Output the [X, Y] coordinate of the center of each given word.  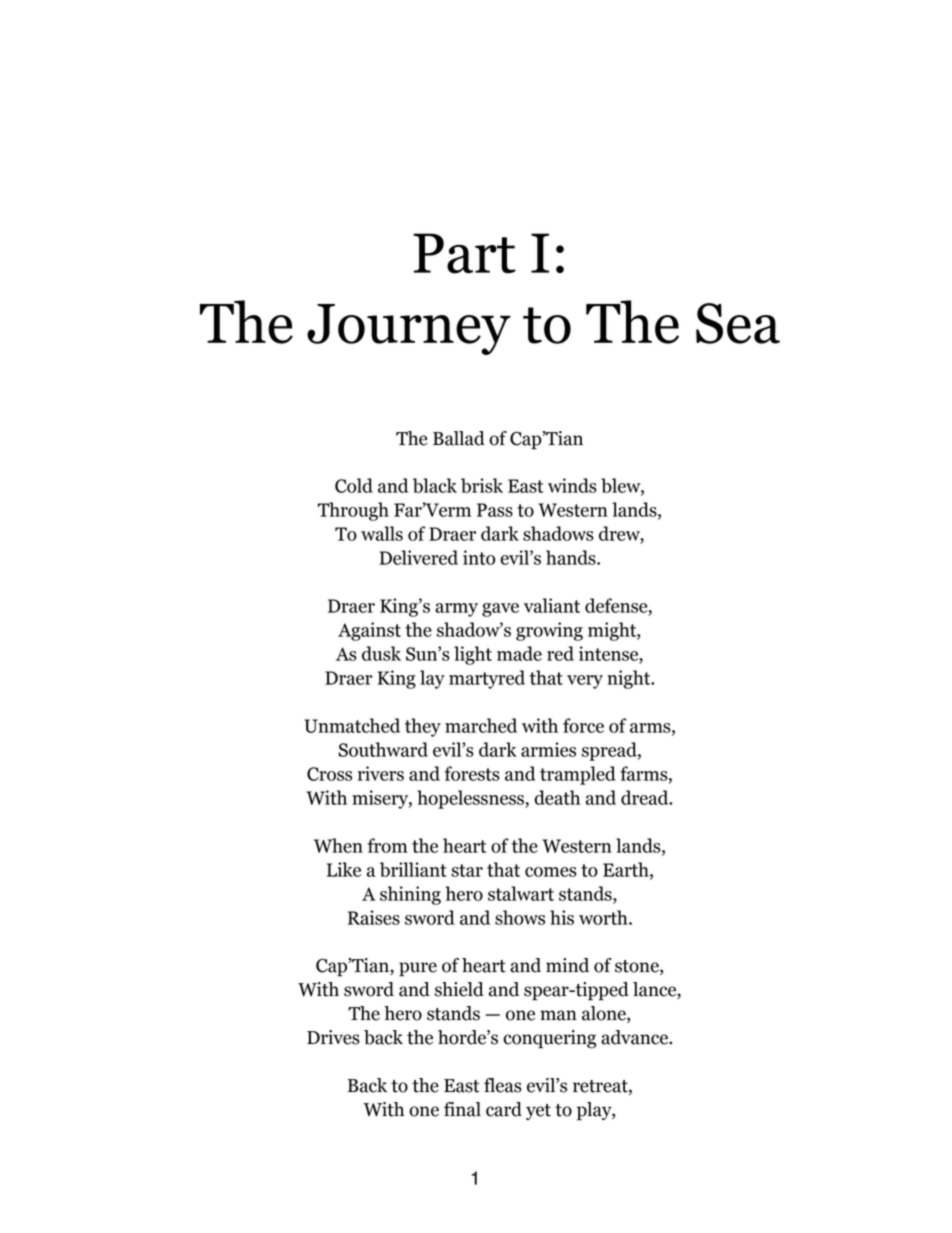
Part [464, 253]
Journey [409, 329]
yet [538, 1112]
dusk [381, 653]
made [519, 653]
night [630, 679]
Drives [333, 1037]
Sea [738, 323]
